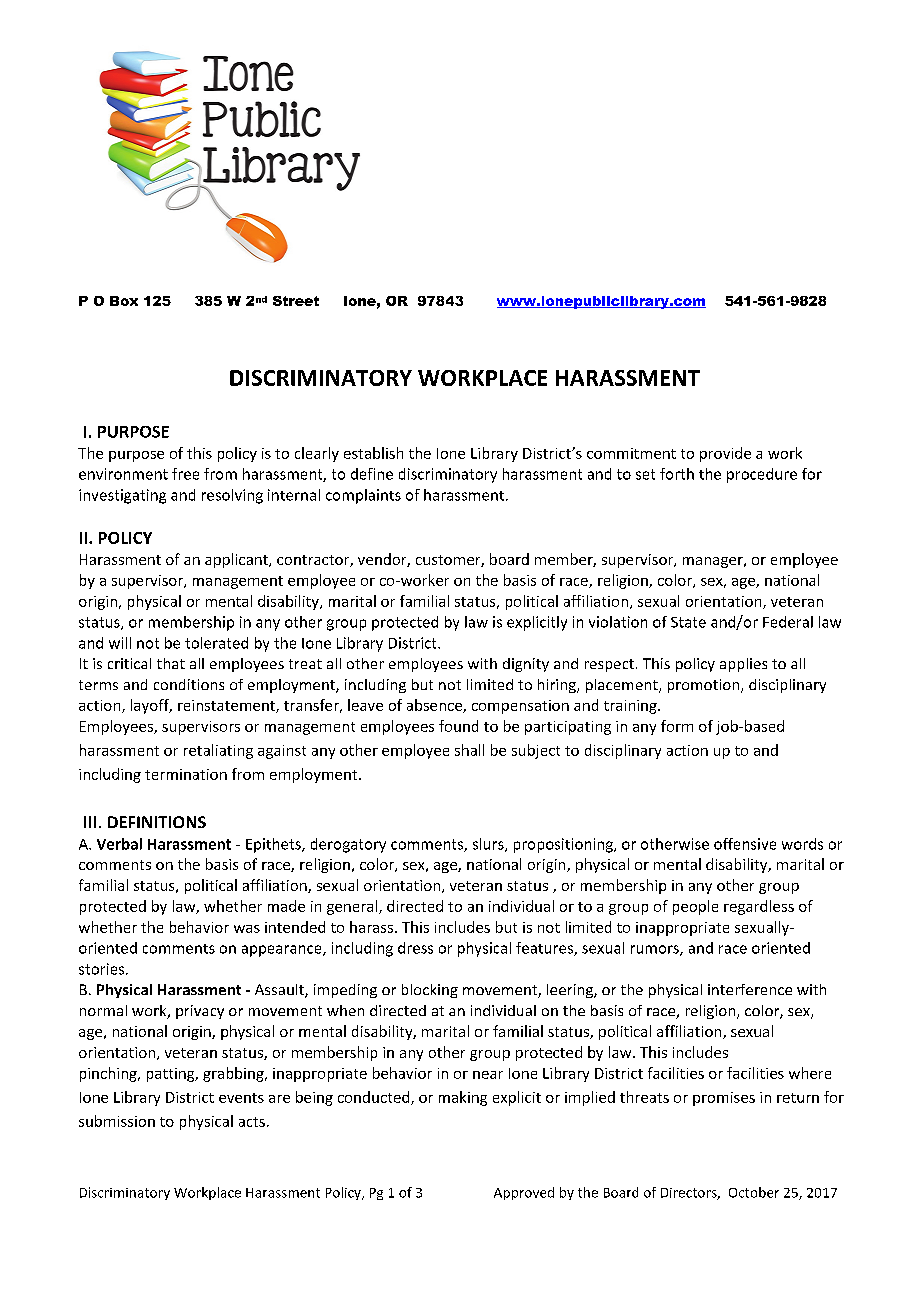  What do you see at coordinates (469, 750) in the page?
I see `shall` at bounding box center [469, 750].
